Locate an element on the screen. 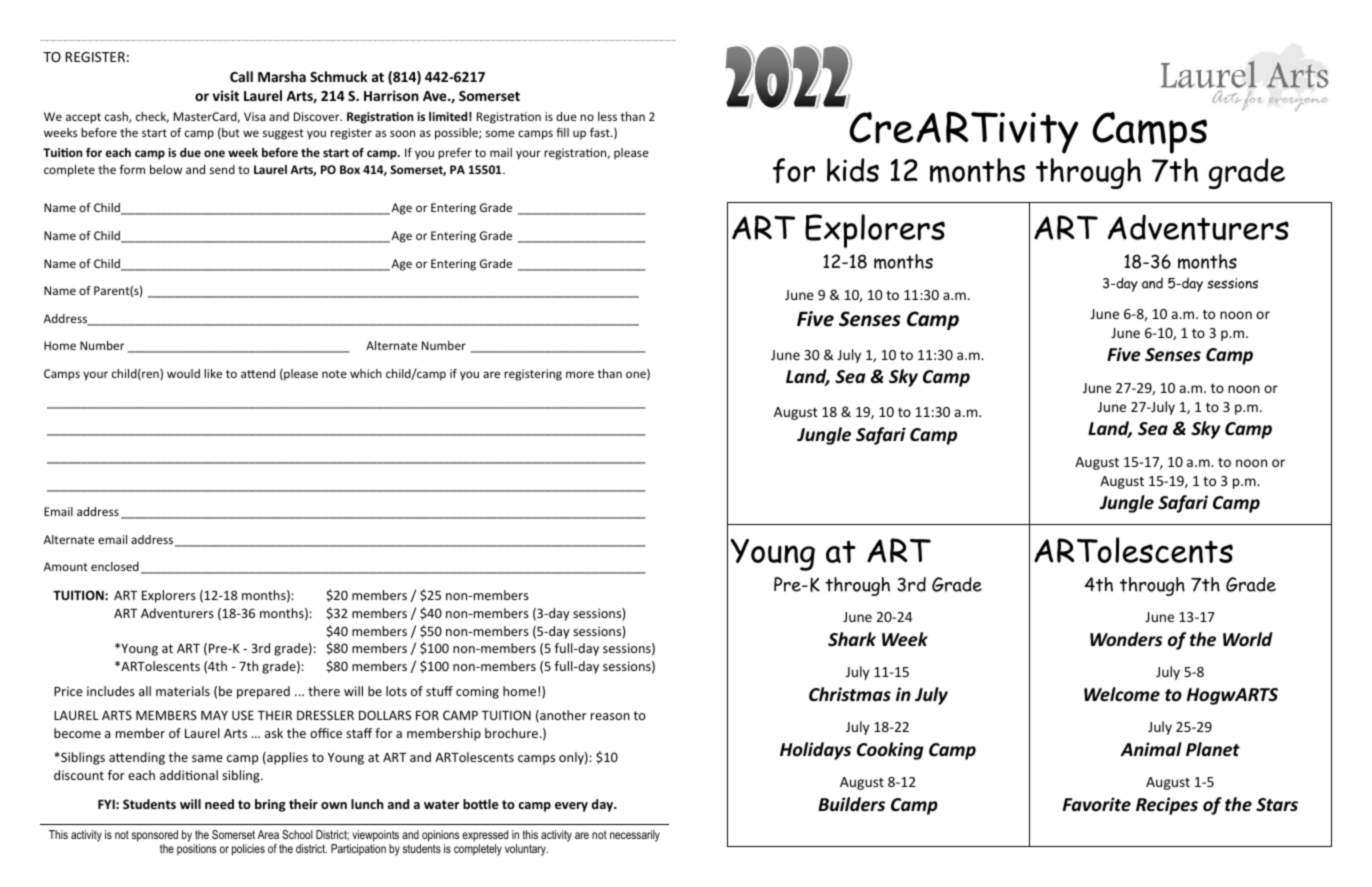  less is located at coordinates (607, 116).
